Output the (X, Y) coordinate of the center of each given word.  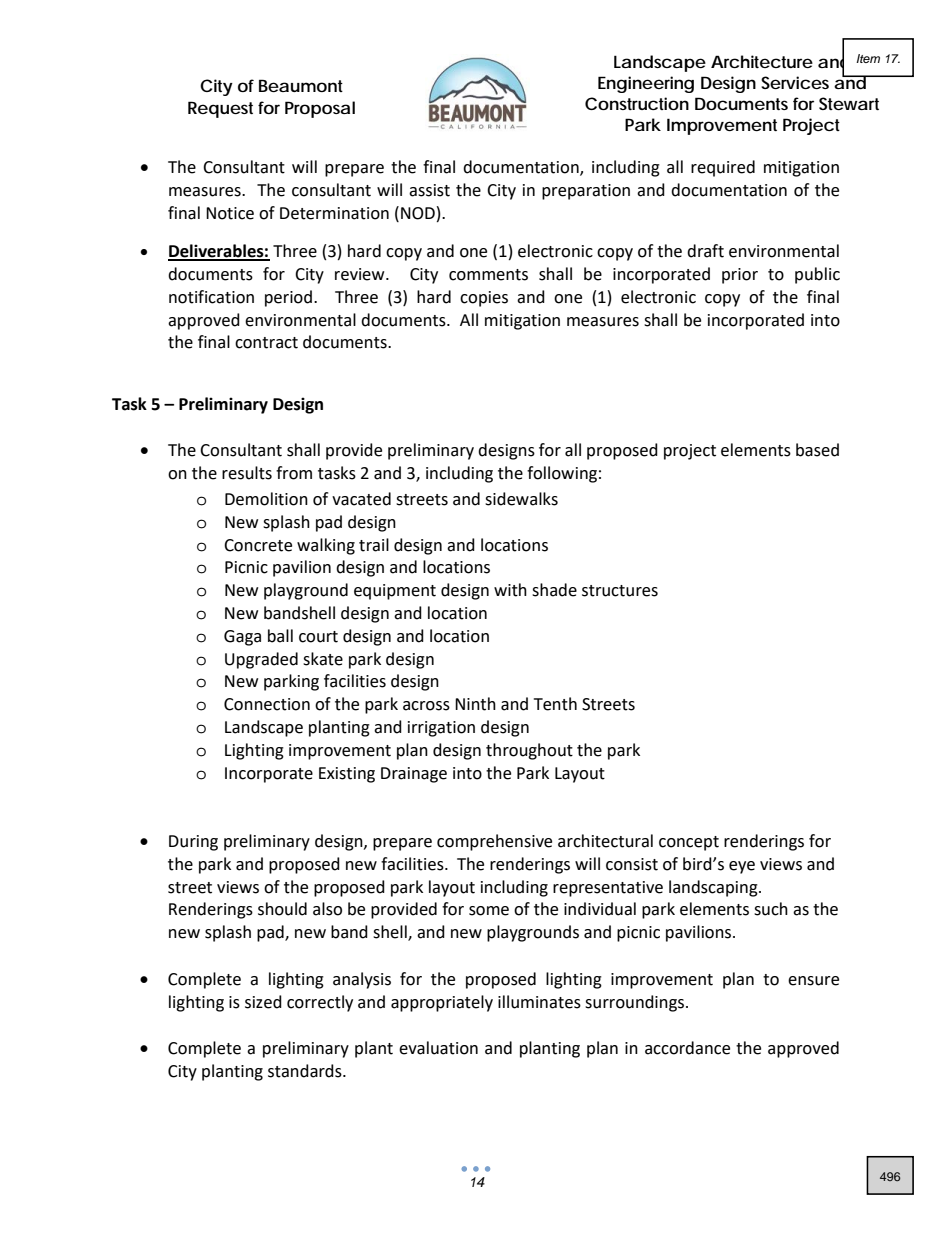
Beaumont (301, 85)
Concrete (258, 545)
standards (306, 1071)
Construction (637, 103)
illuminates (539, 1002)
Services (795, 82)
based (817, 450)
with (510, 590)
